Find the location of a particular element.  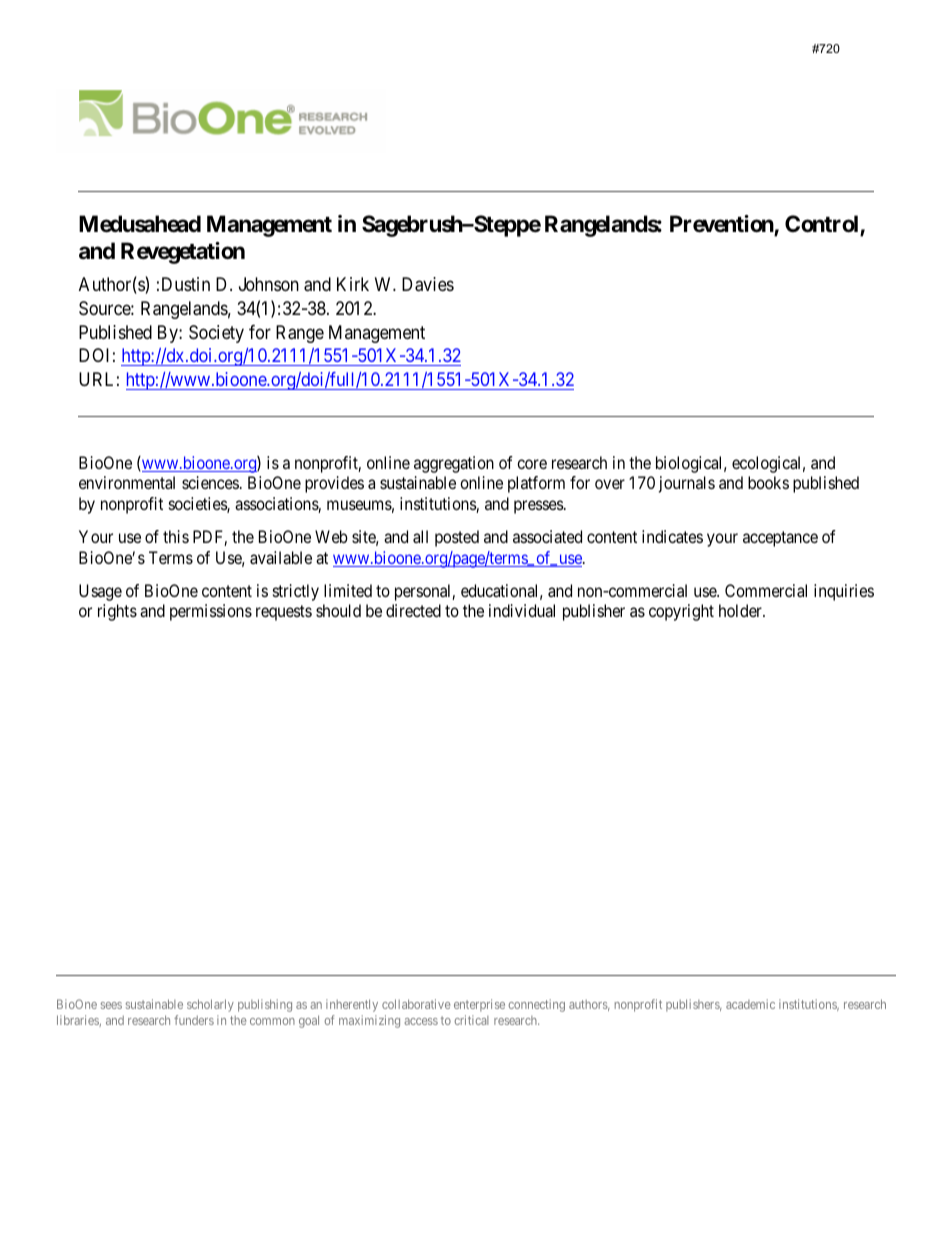

sciences is located at coordinates (210, 482).
